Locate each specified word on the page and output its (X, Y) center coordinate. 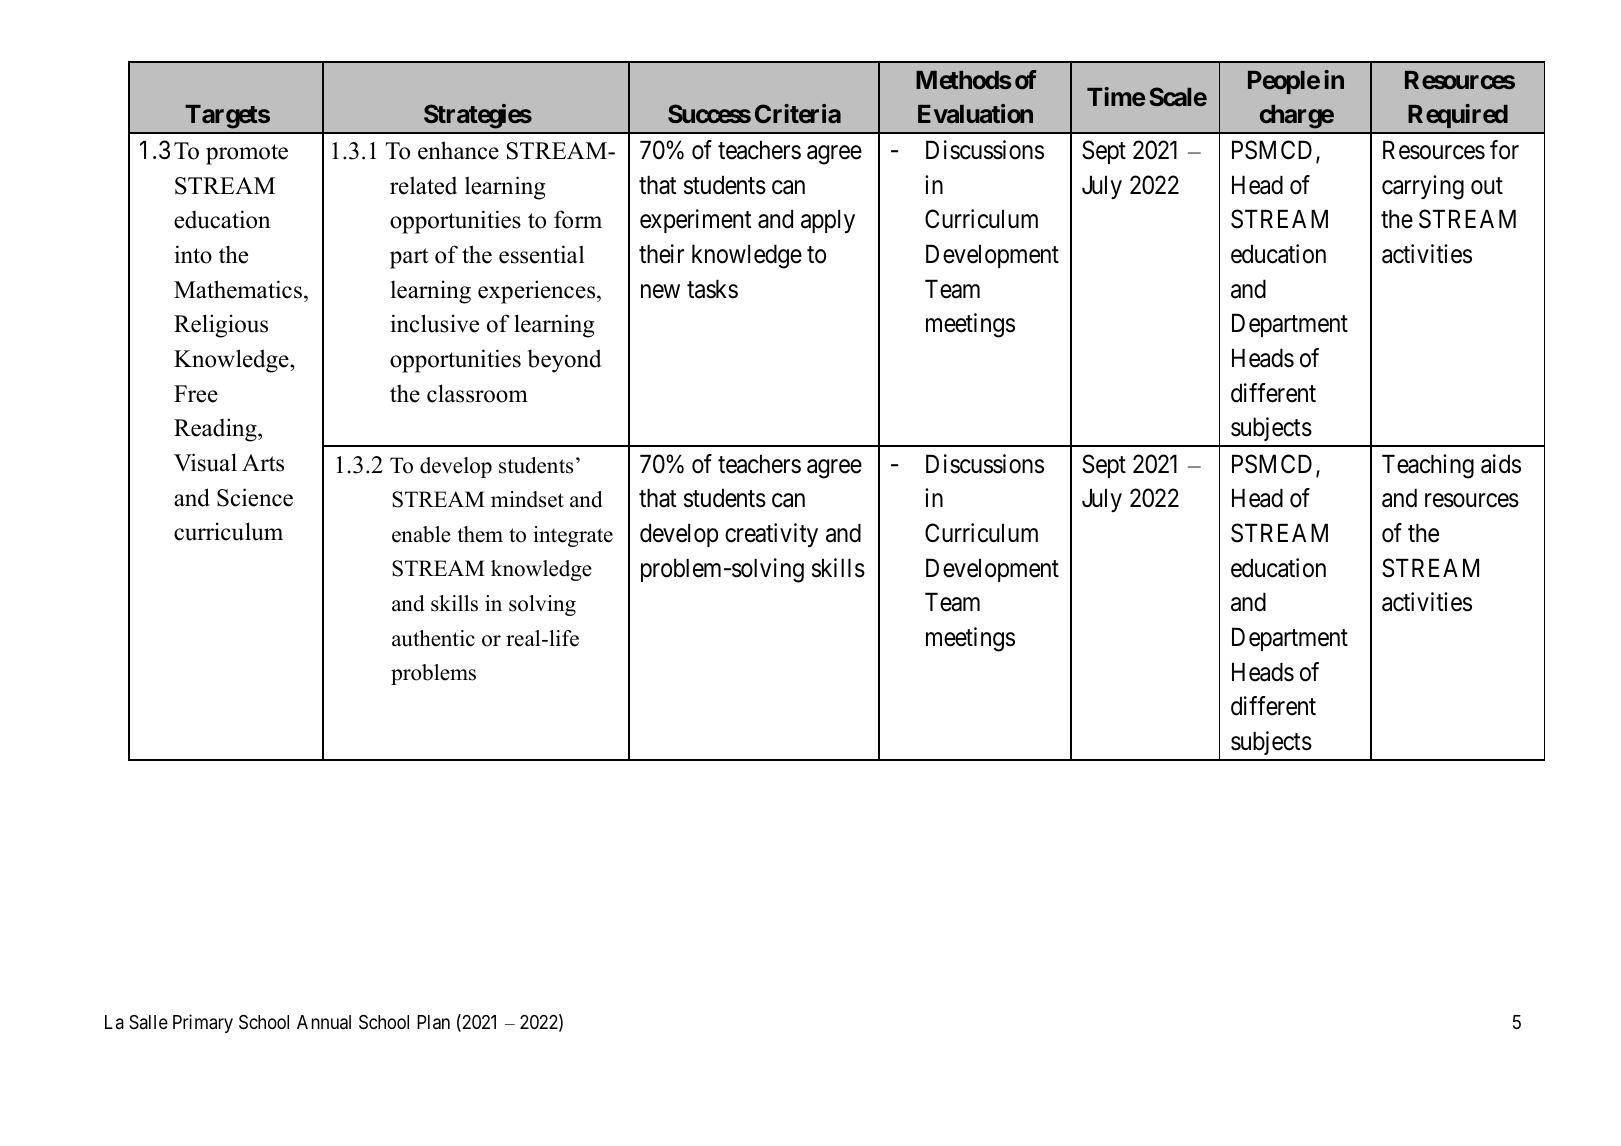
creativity (771, 535)
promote (247, 154)
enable (421, 534)
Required (1458, 116)
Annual (324, 1022)
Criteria (798, 113)
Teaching (1428, 466)
